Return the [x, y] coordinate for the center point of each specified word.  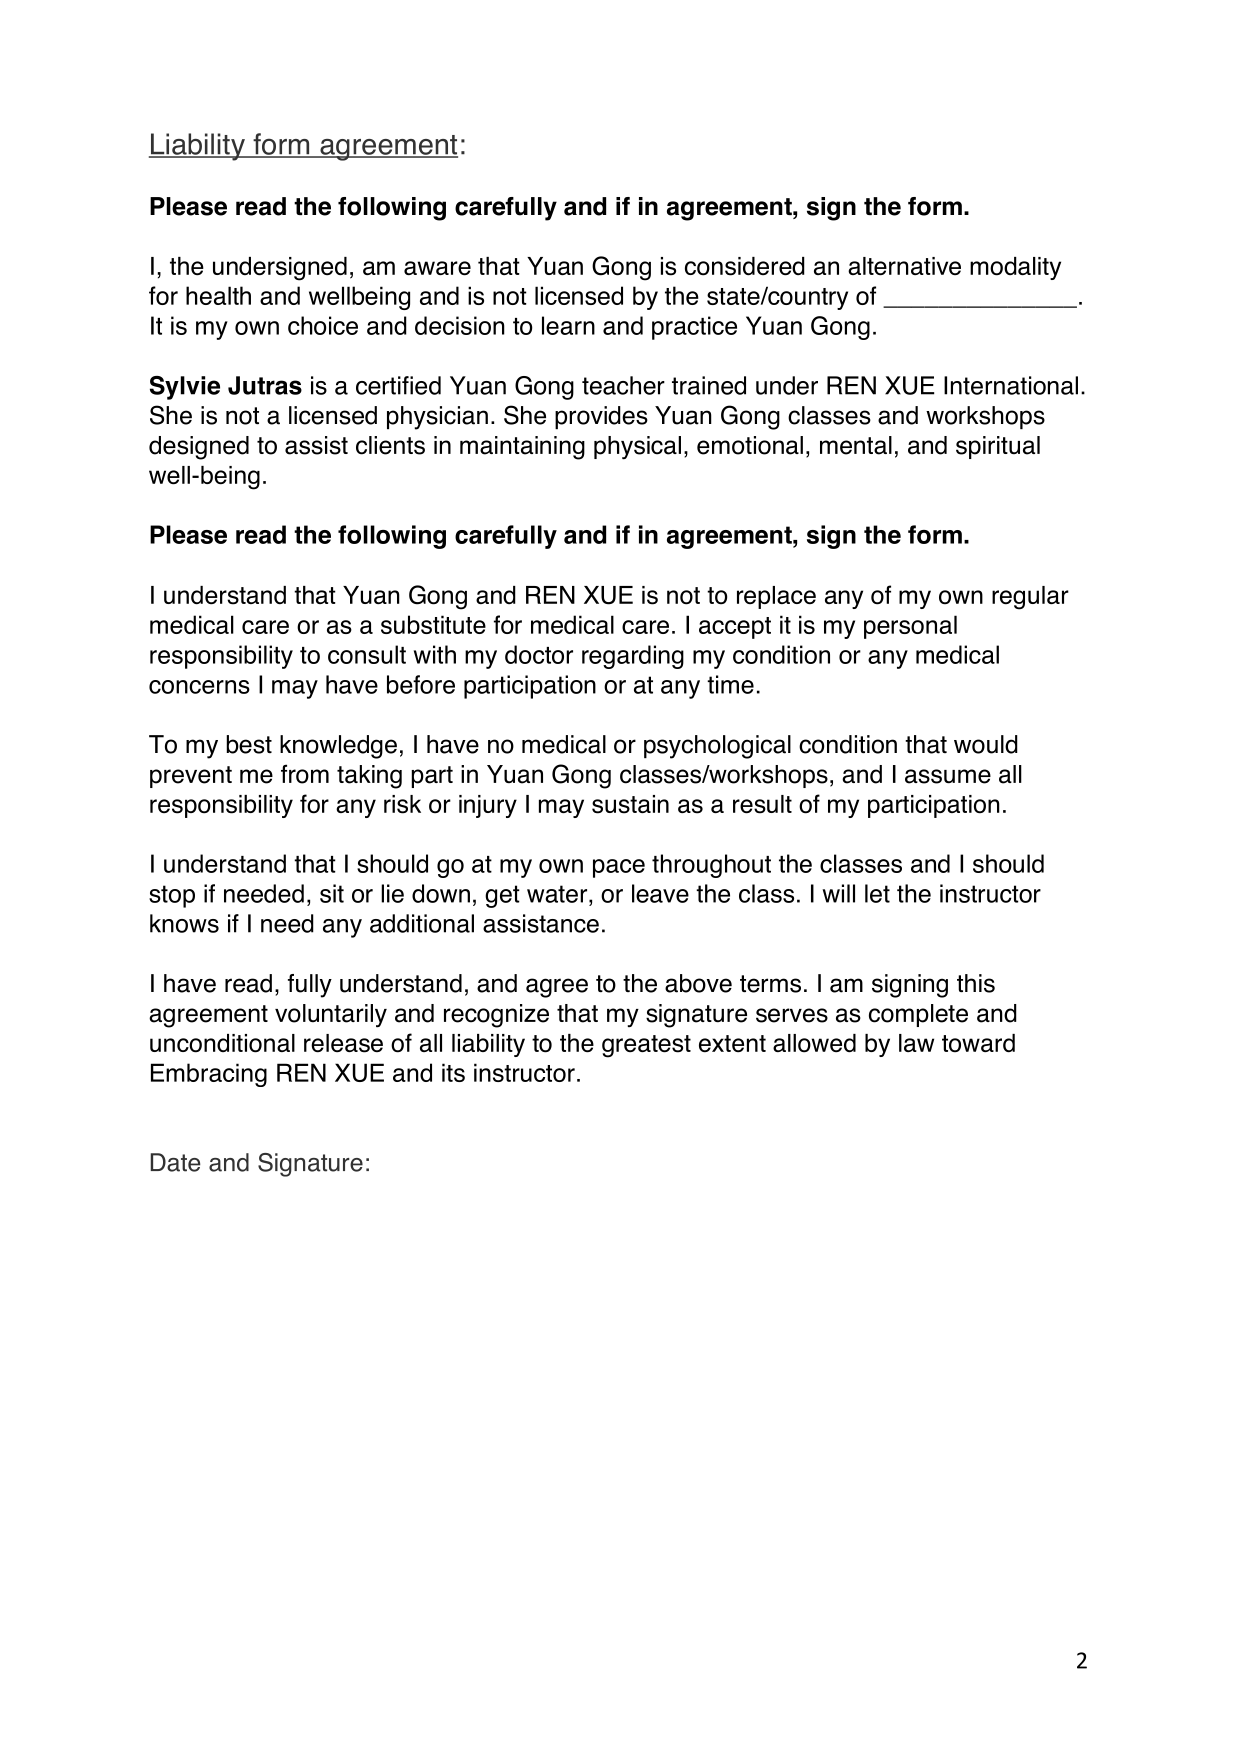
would [986, 744]
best [249, 744]
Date [175, 1162]
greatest [646, 1046]
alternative [904, 266]
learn [568, 325]
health [218, 295]
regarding [633, 657]
